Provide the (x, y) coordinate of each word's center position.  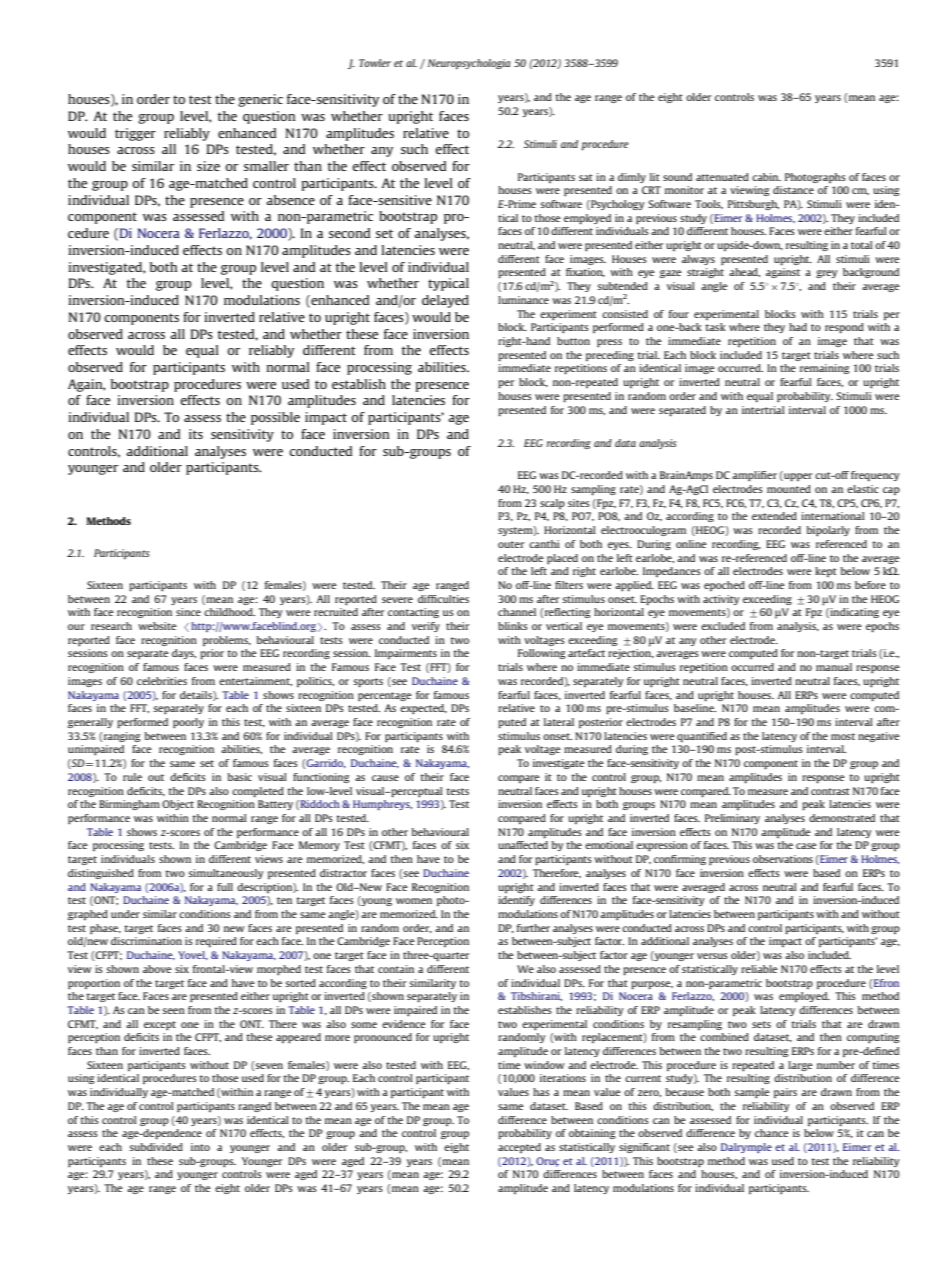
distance (793, 190)
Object (178, 805)
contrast (830, 791)
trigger (135, 134)
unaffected (523, 845)
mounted (789, 489)
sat (586, 177)
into (200, 1147)
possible (275, 418)
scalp (552, 504)
